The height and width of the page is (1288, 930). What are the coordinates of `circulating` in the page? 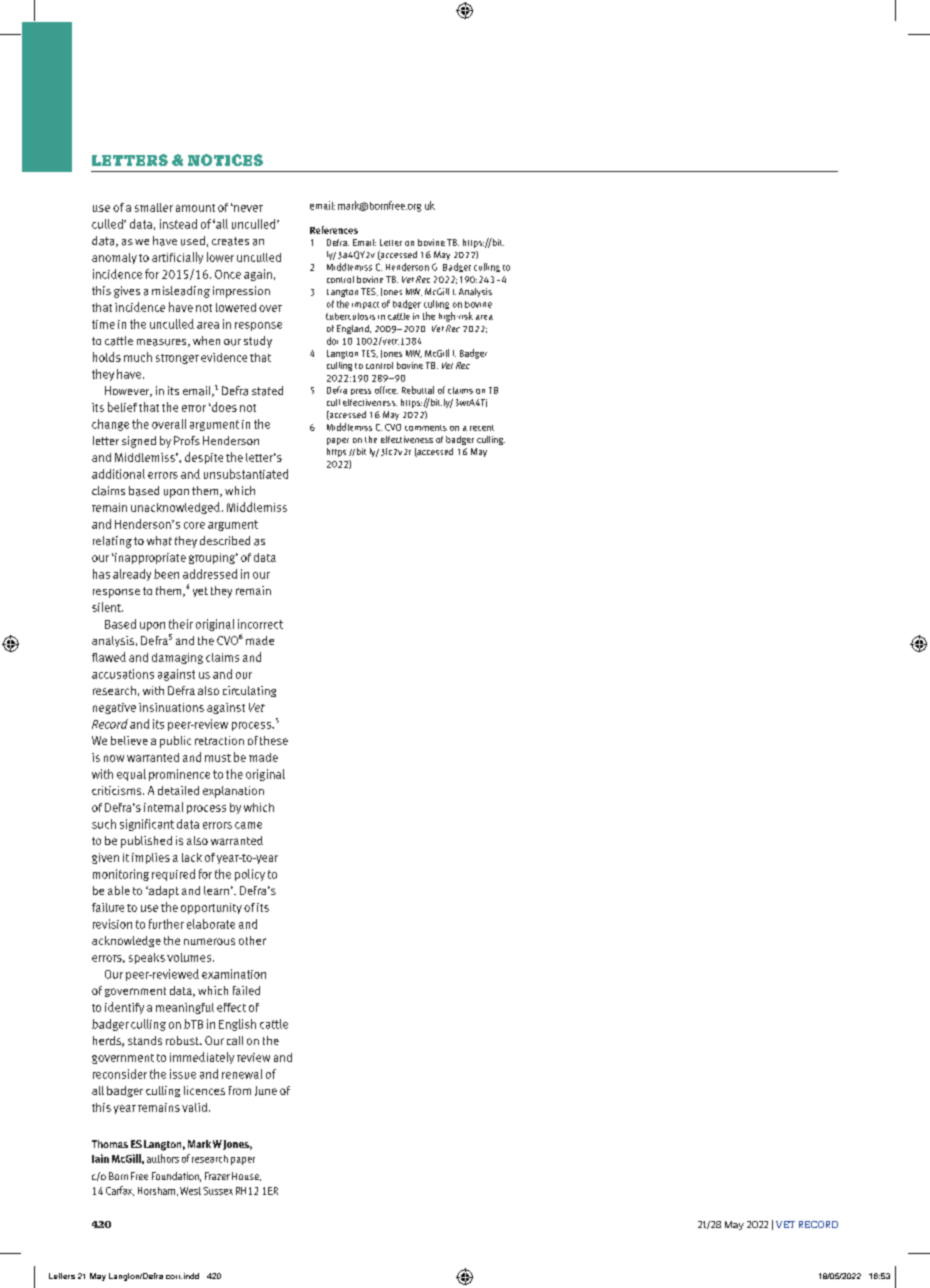 It's located at (249, 691).
